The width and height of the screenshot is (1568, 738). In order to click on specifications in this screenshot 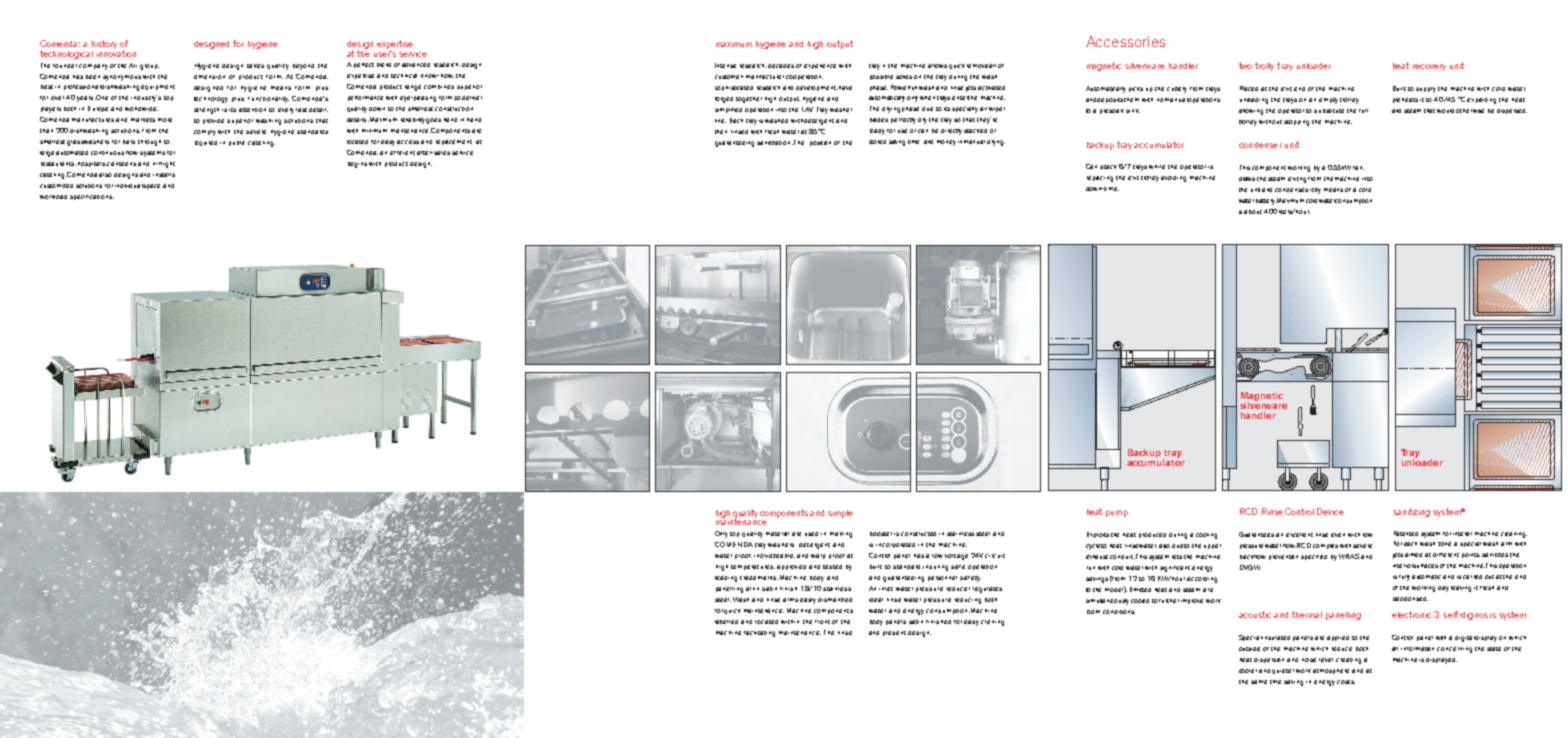, I will do `click(92, 197)`.
